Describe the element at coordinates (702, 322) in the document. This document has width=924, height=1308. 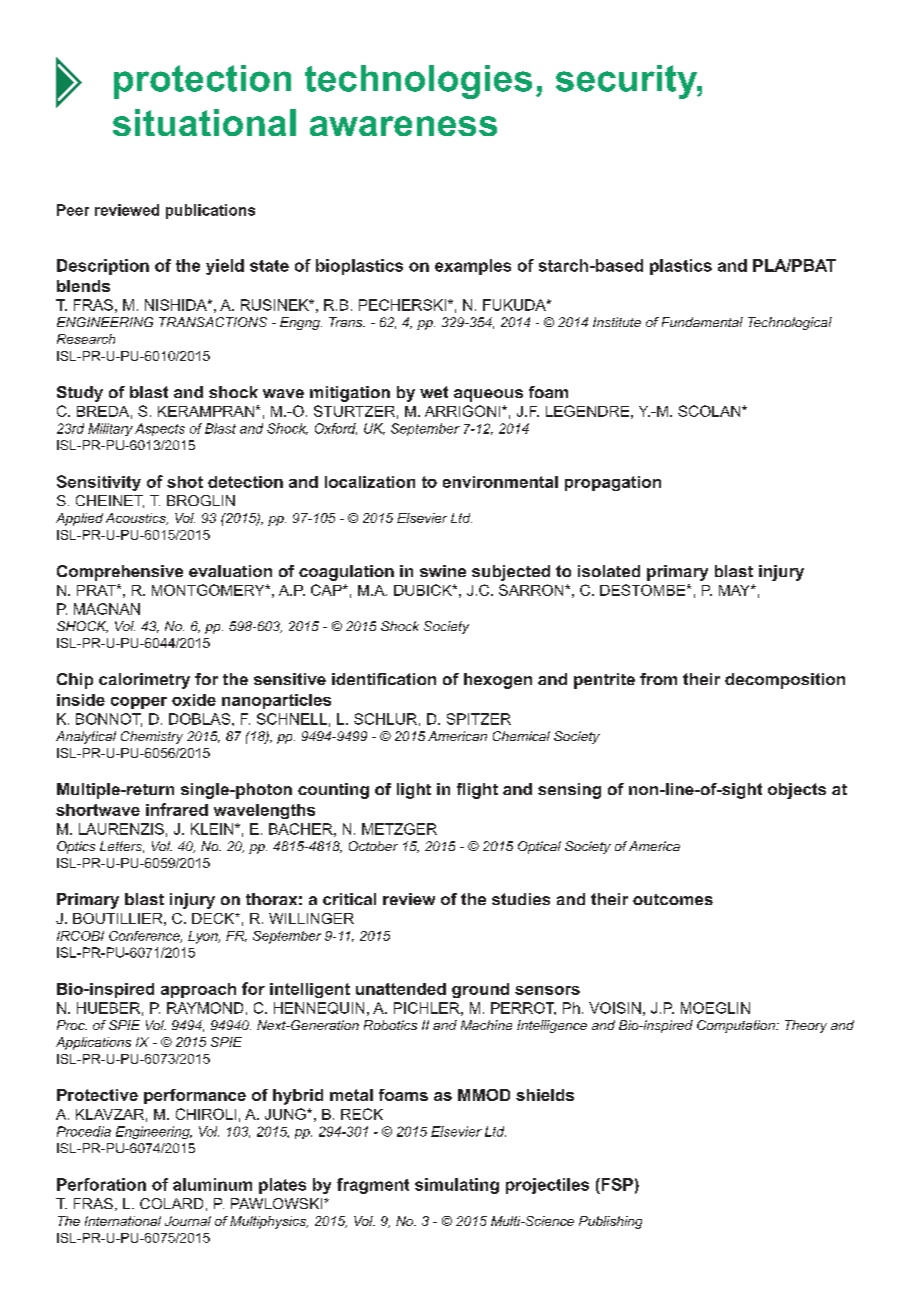
I see `Fundamental` at that location.
